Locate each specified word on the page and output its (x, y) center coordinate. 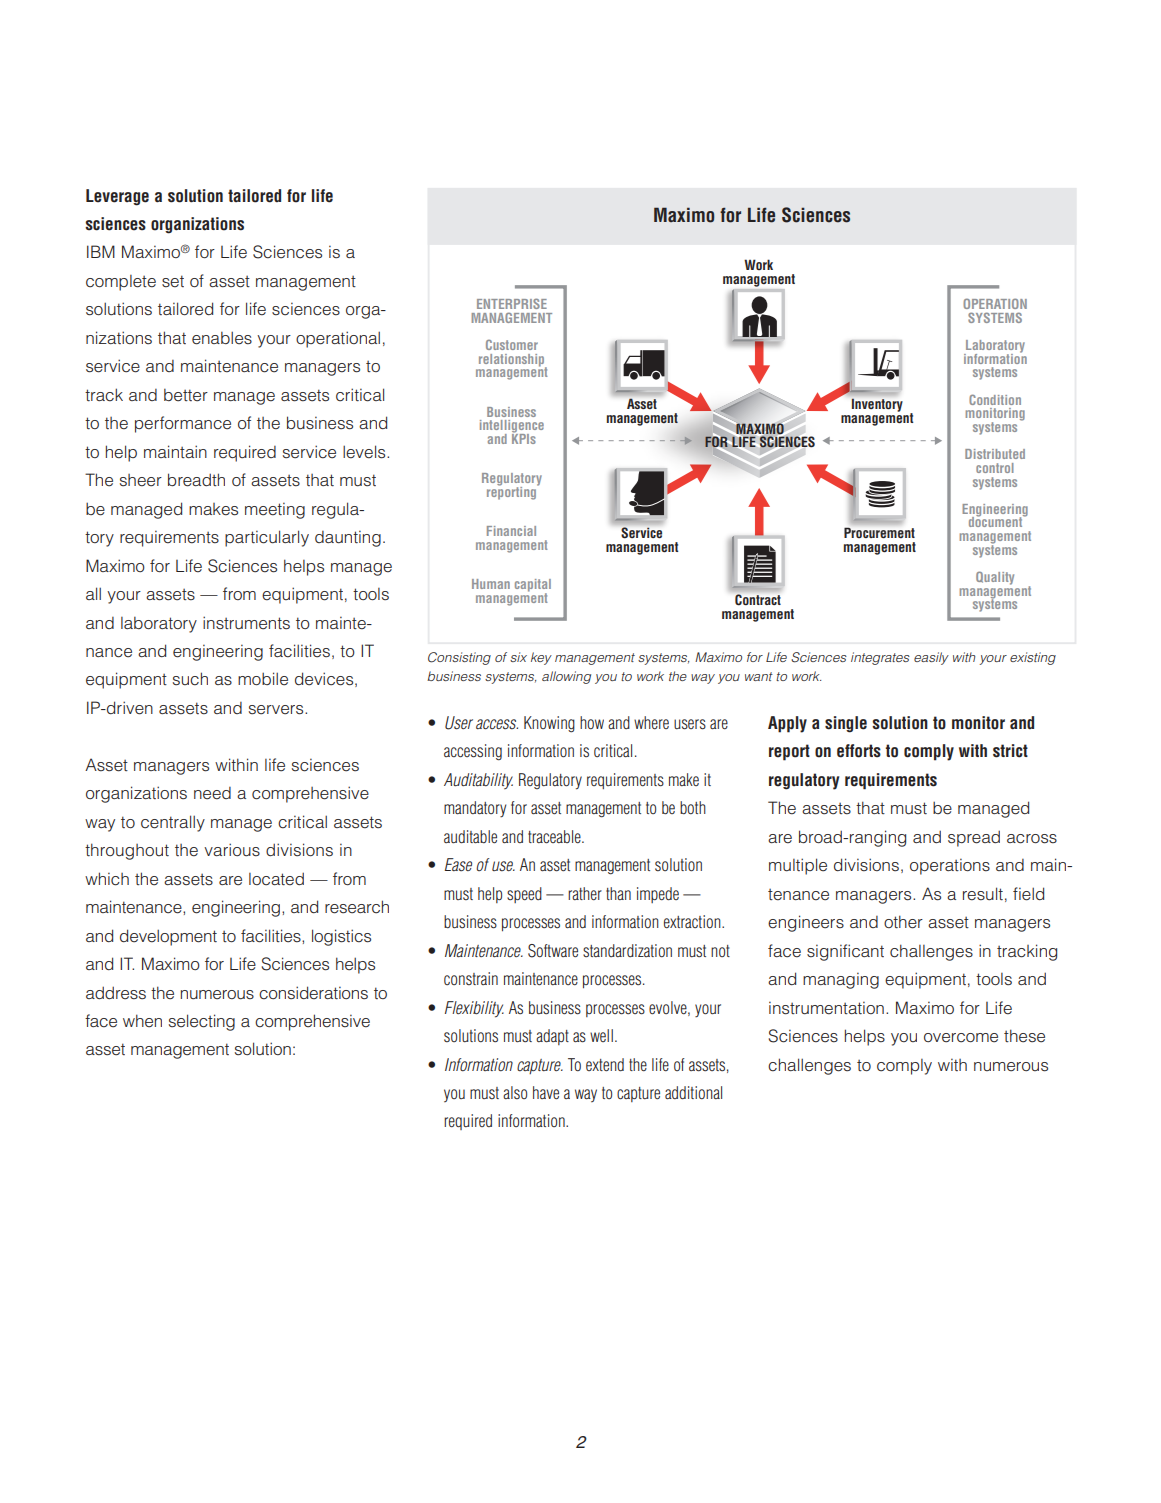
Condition (995, 399)
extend (605, 1065)
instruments (246, 623)
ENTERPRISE (512, 303)
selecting (202, 1022)
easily (931, 658)
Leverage (117, 197)
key (541, 658)
